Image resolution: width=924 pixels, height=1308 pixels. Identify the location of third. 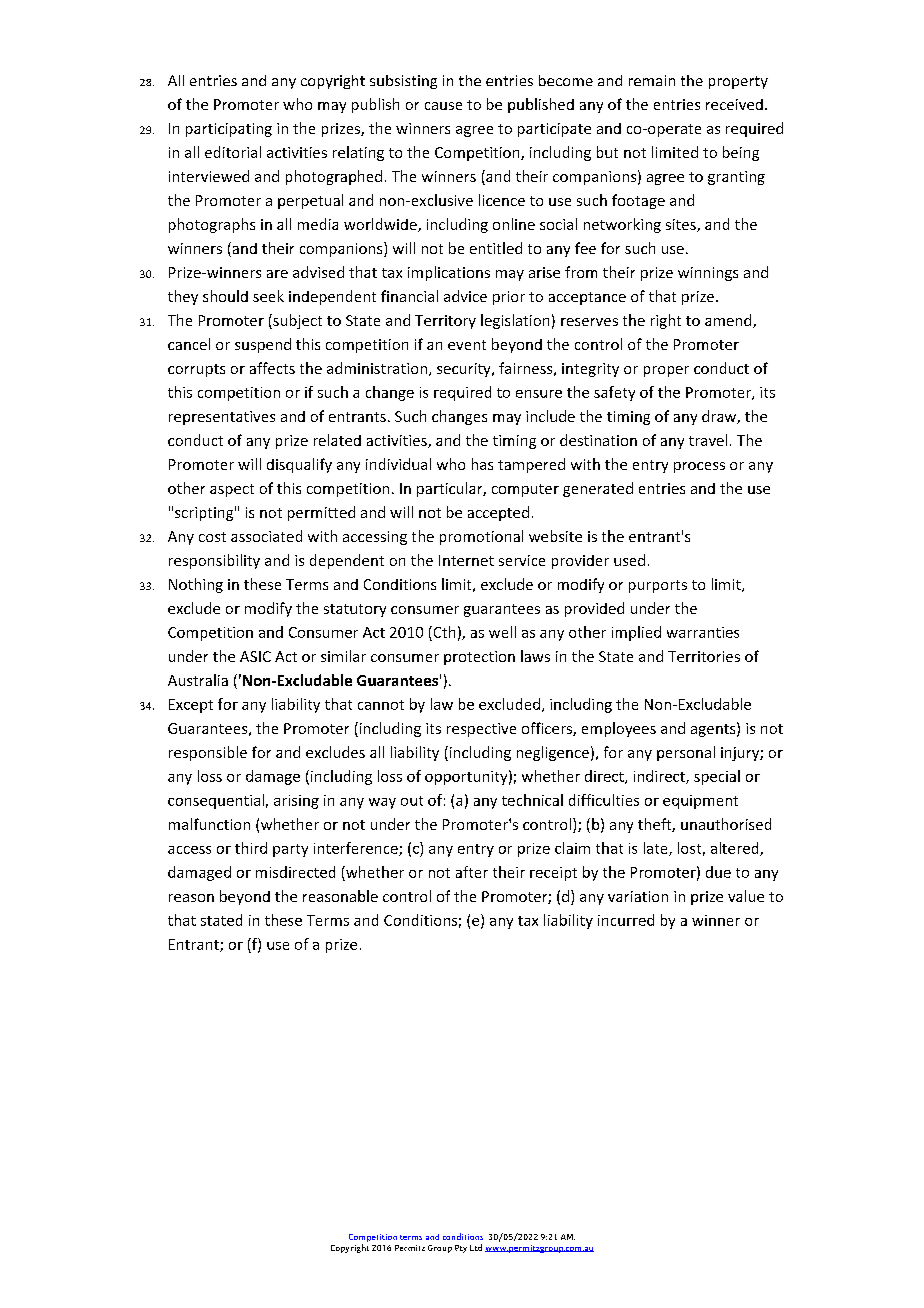
(251, 848).
